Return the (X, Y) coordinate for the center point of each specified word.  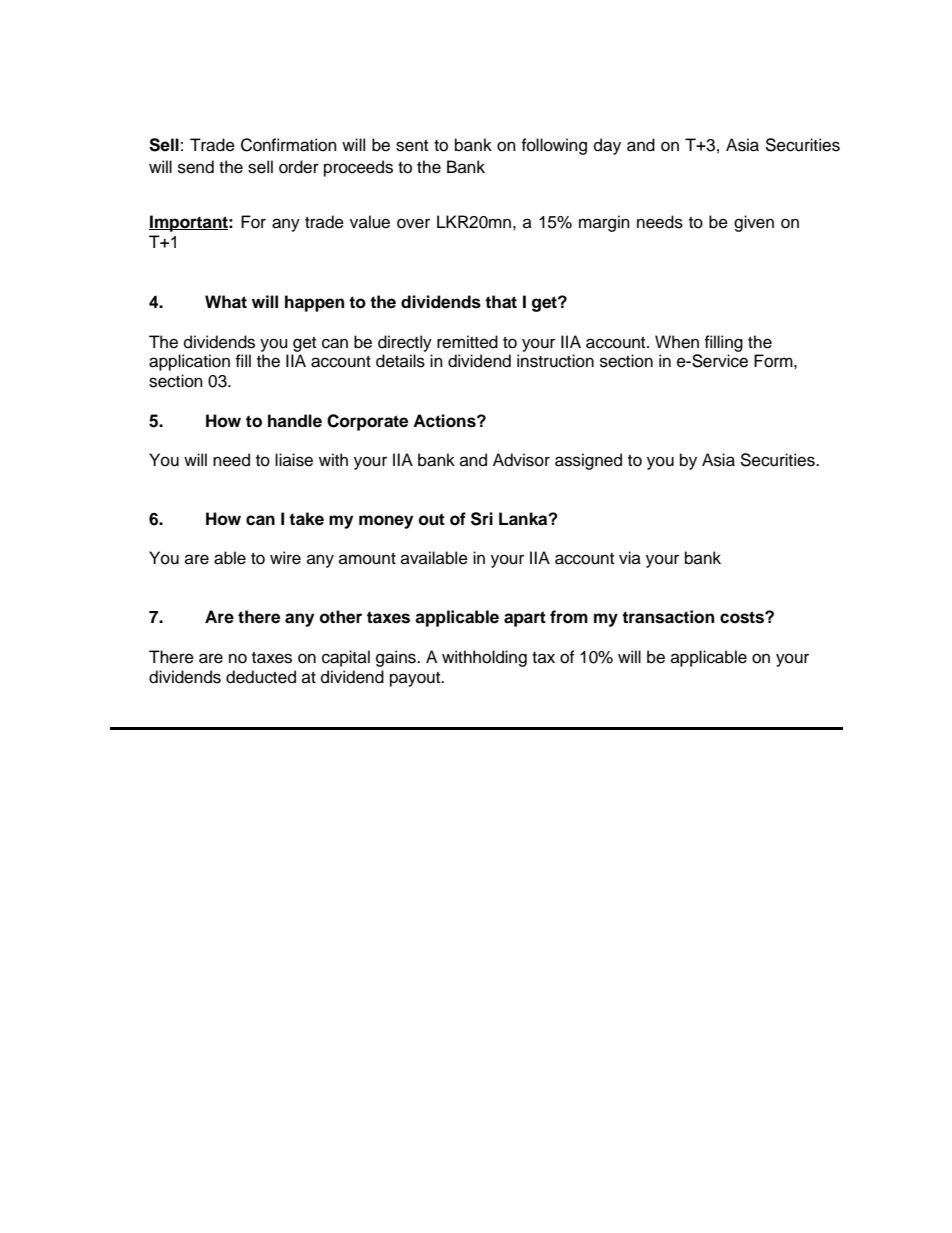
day (607, 146)
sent (412, 146)
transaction (668, 617)
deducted (261, 677)
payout (416, 679)
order (299, 167)
